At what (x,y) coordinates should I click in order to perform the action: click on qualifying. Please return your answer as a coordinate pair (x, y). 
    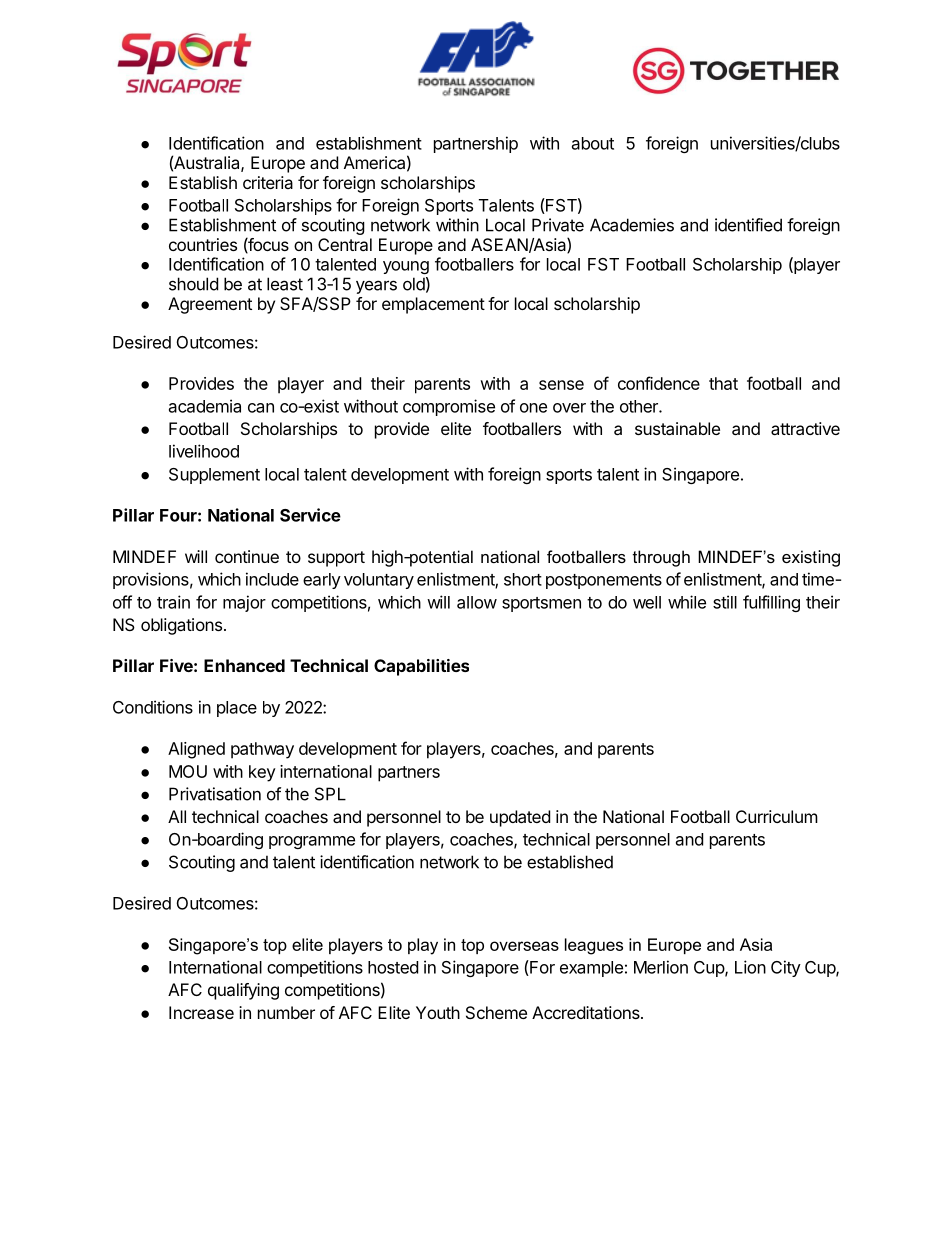
    Looking at the image, I should click on (243, 991).
